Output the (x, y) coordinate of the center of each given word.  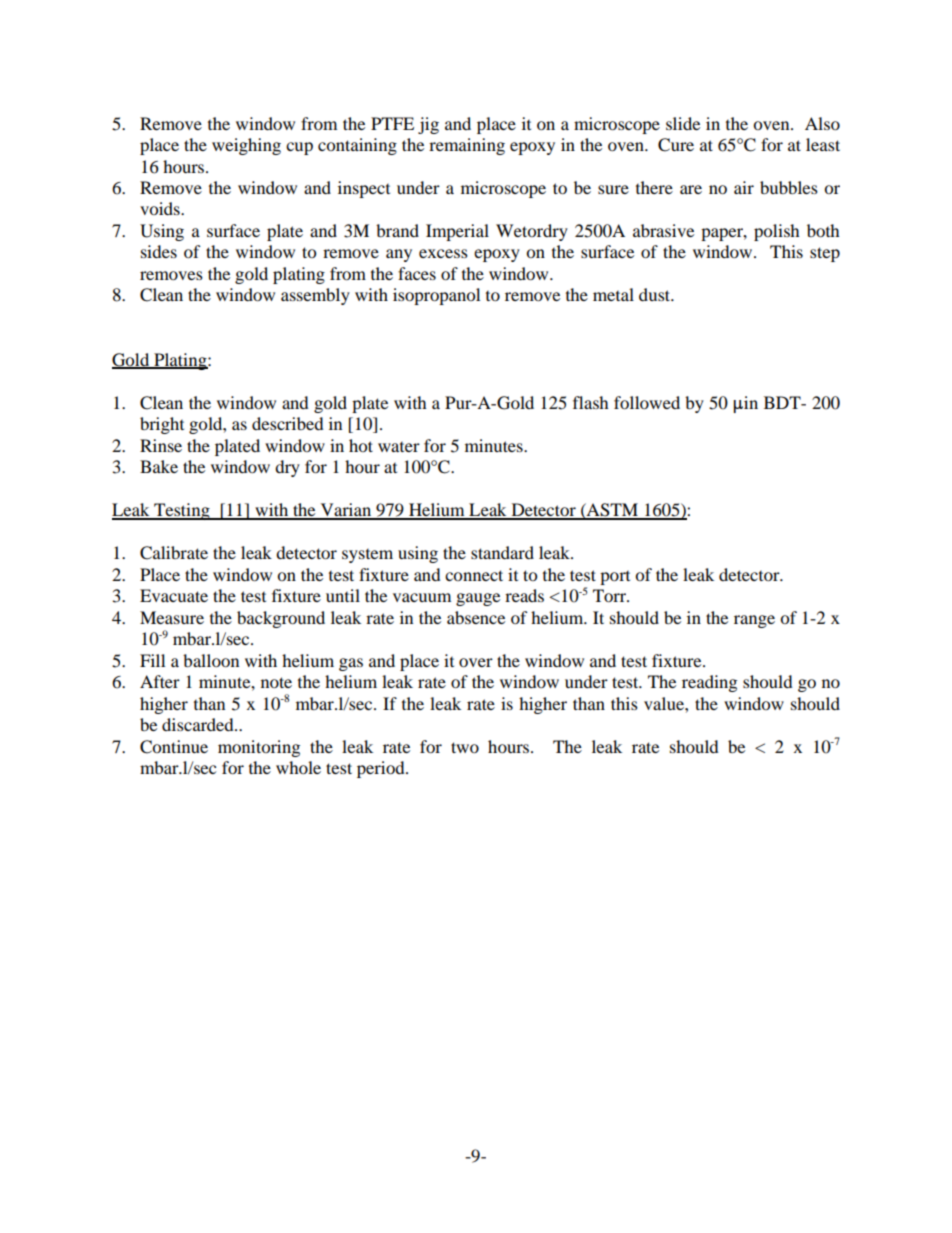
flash (591, 402)
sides (159, 251)
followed (647, 402)
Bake (159, 466)
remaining (467, 146)
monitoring (259, 748)
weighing (246, 146)
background (281, 619)
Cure (676, 145)
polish (777, 232)
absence (476, 617)
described (288, 423)
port (615, 578)
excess (443, 253)
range (754, 621)
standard (502, 552)
